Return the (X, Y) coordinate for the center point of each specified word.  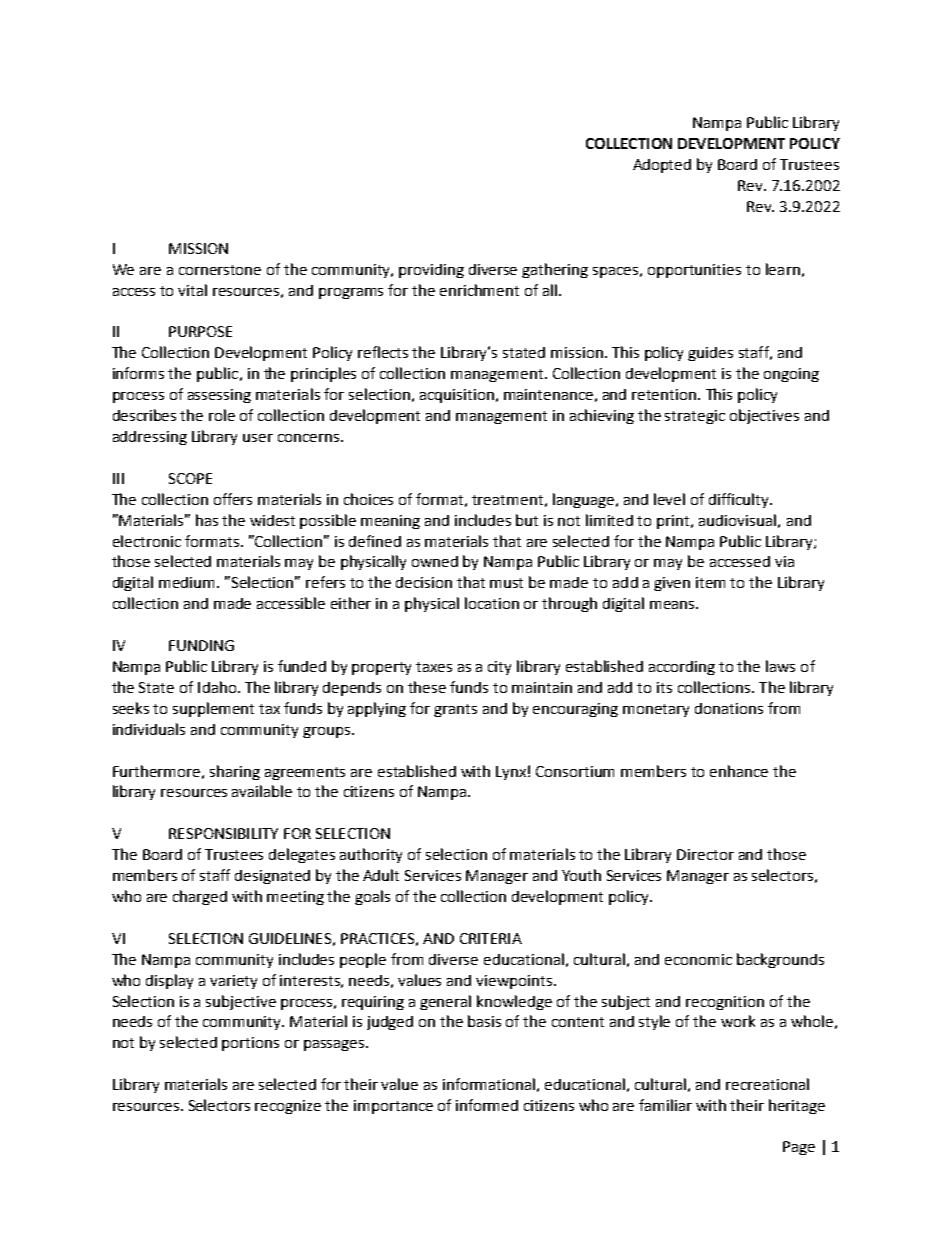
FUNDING (201, 645)
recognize (288, 1107)
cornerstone (220, 270)
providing (431, 271)
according (682, 668)
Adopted (662, 166)
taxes (434, 667)
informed (487, 1105)
